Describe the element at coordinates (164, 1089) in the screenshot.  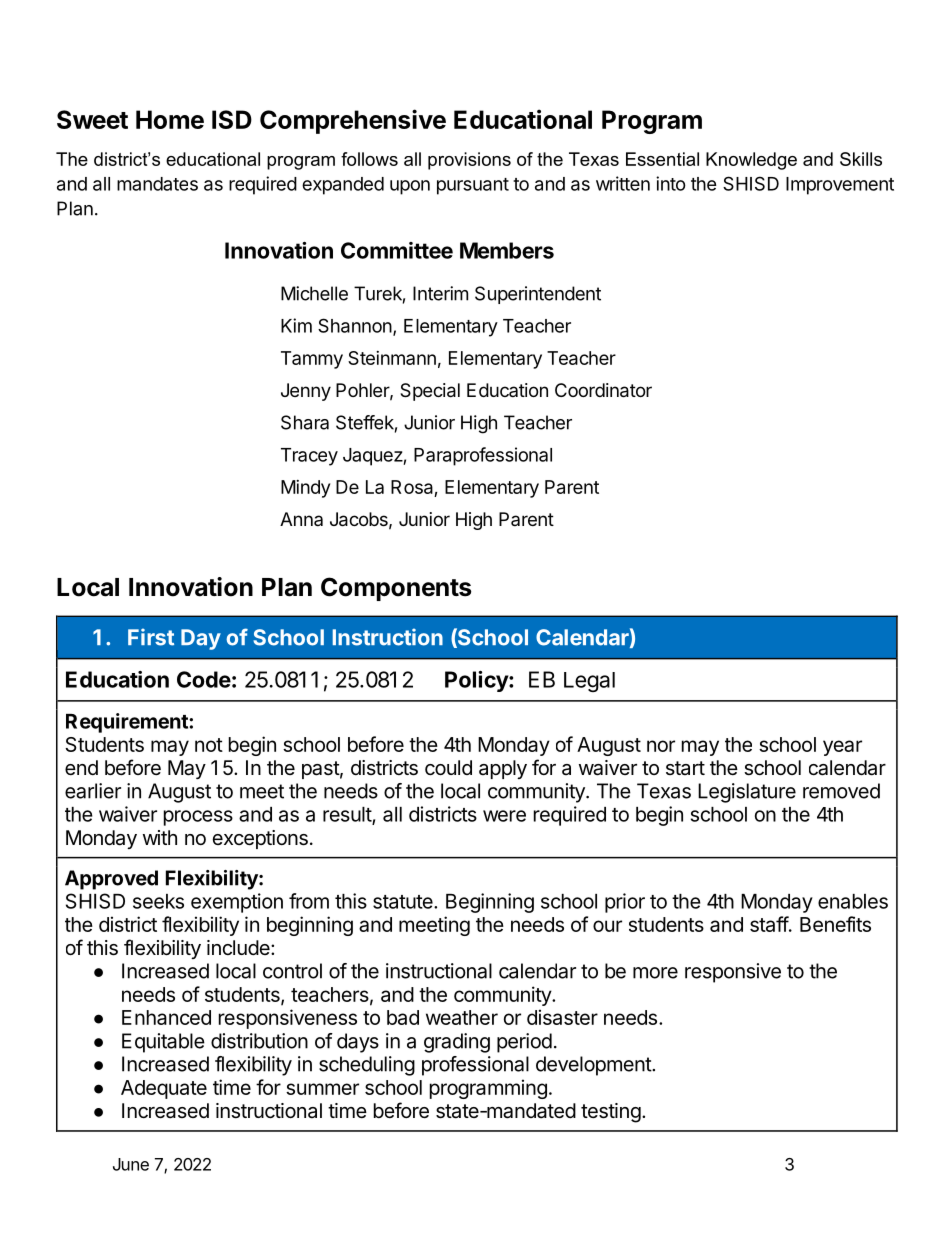
I see `Adequate` at that location.
